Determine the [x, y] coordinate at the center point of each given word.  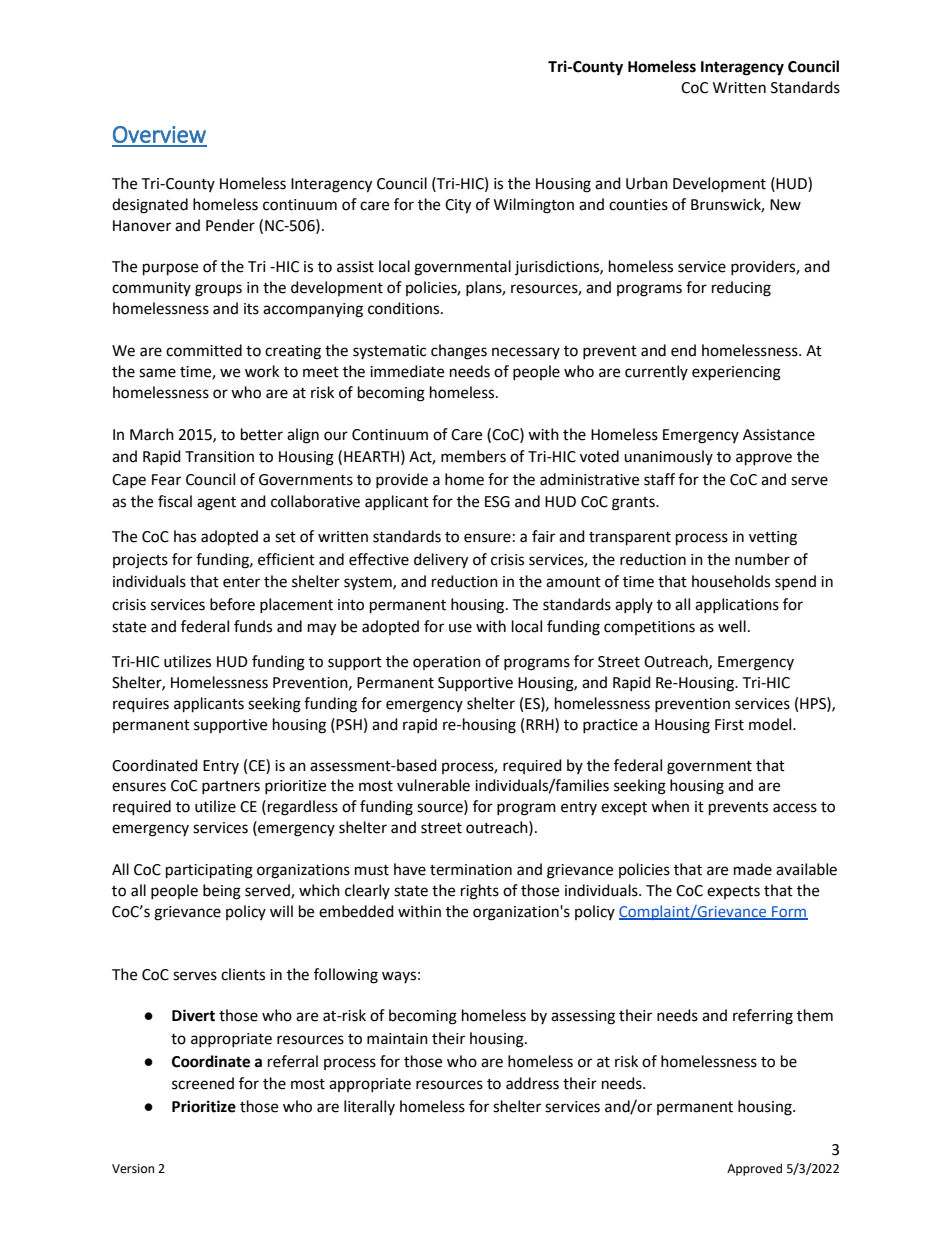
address [532, 1083]
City [458, 206]
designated [150, 206]
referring [763, 1017]
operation [447, 663]
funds [253, 626]
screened [203, 1083]
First [729, 725]
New [785, 205]
